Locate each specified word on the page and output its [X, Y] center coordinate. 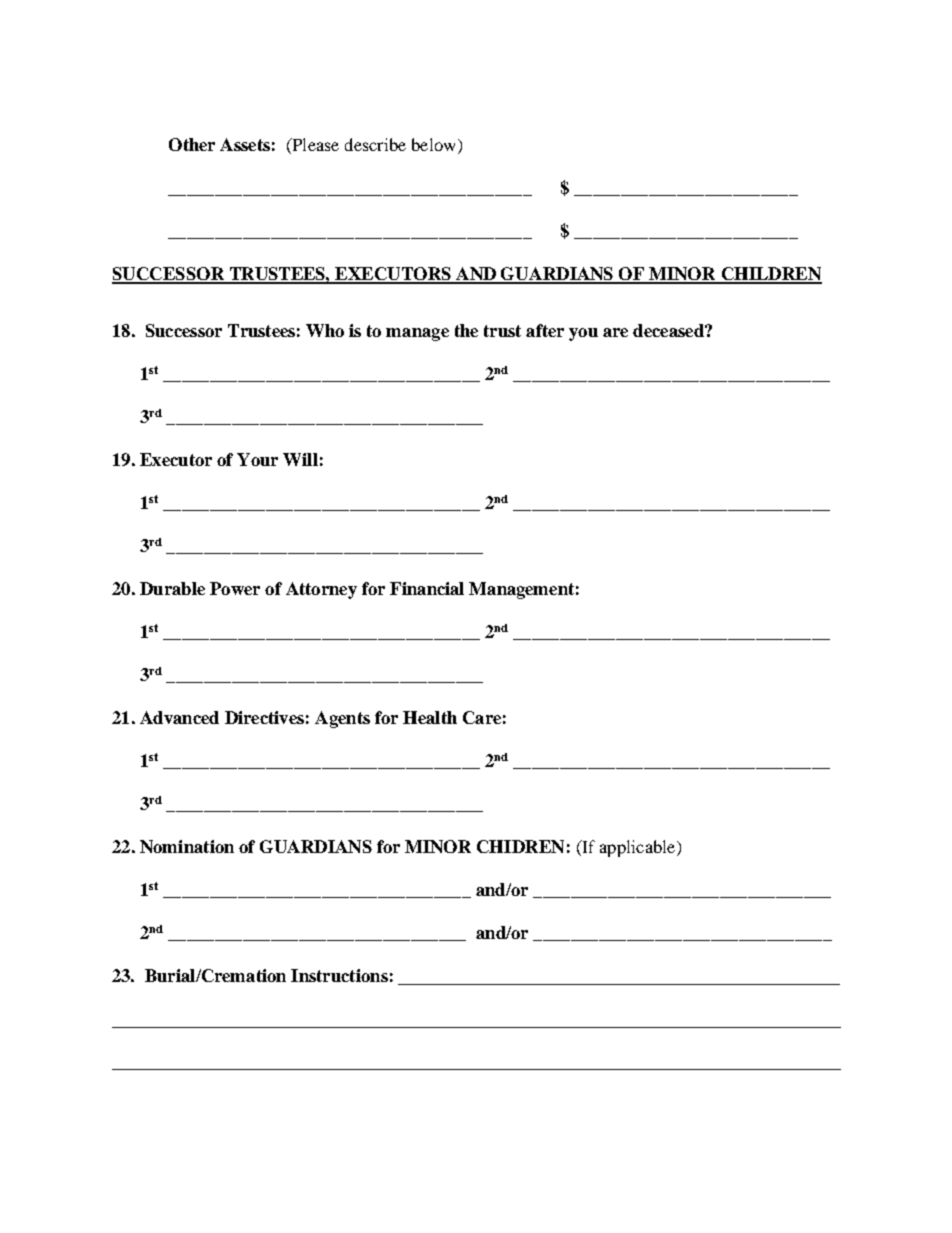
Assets [245, 144]
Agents [342, 719]
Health [430, 717]
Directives [264, 717]
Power [235, 588]
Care [482, 717]
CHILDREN [770, 275]
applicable [639, 848]
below [435, 146]
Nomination [187, 846]
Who [325, 330]
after [545, 330]
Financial [427, 588]
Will [300, 459]
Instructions [339, 975]
